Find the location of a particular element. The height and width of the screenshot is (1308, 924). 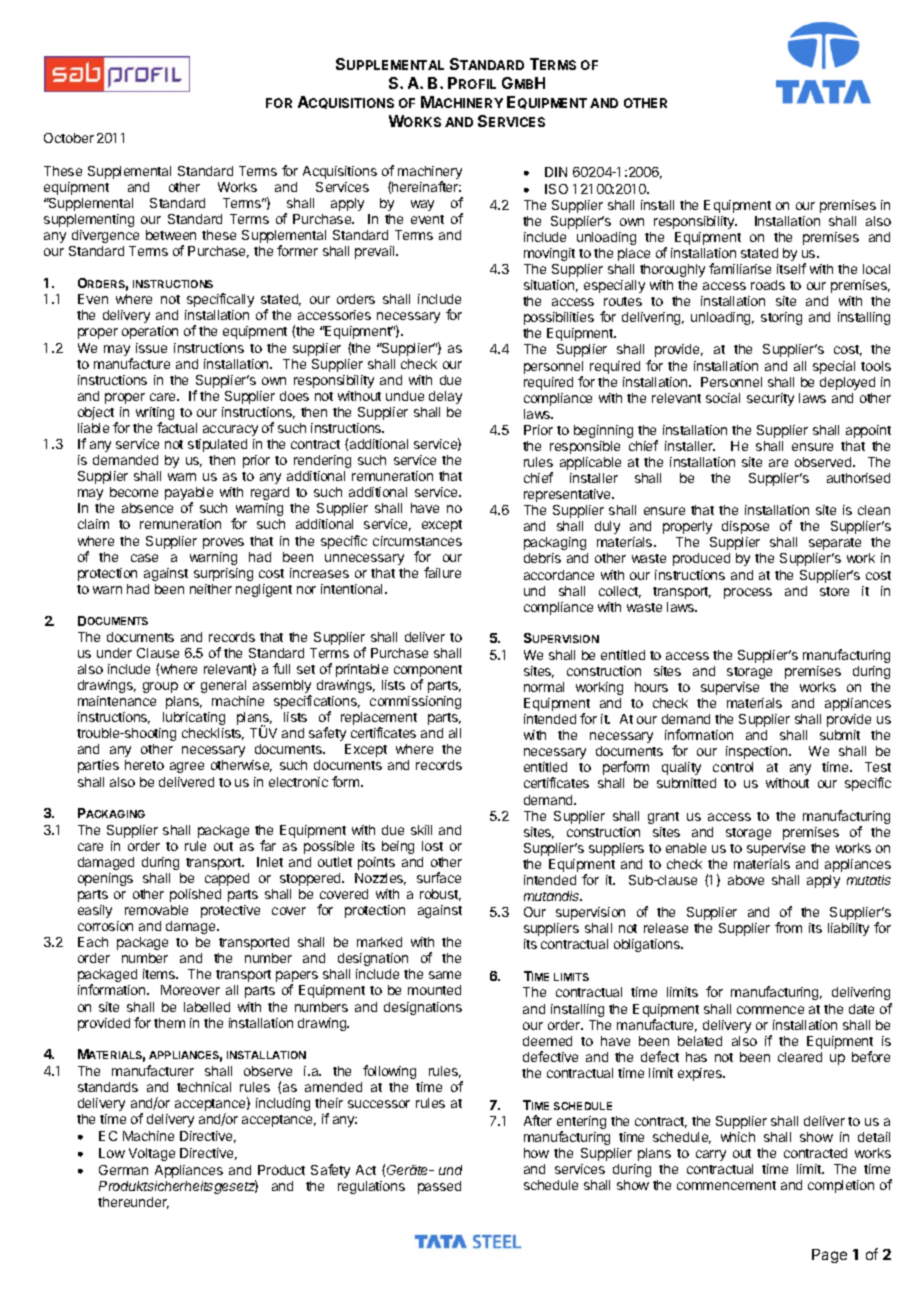

way is located at coordinates (422, 205).
